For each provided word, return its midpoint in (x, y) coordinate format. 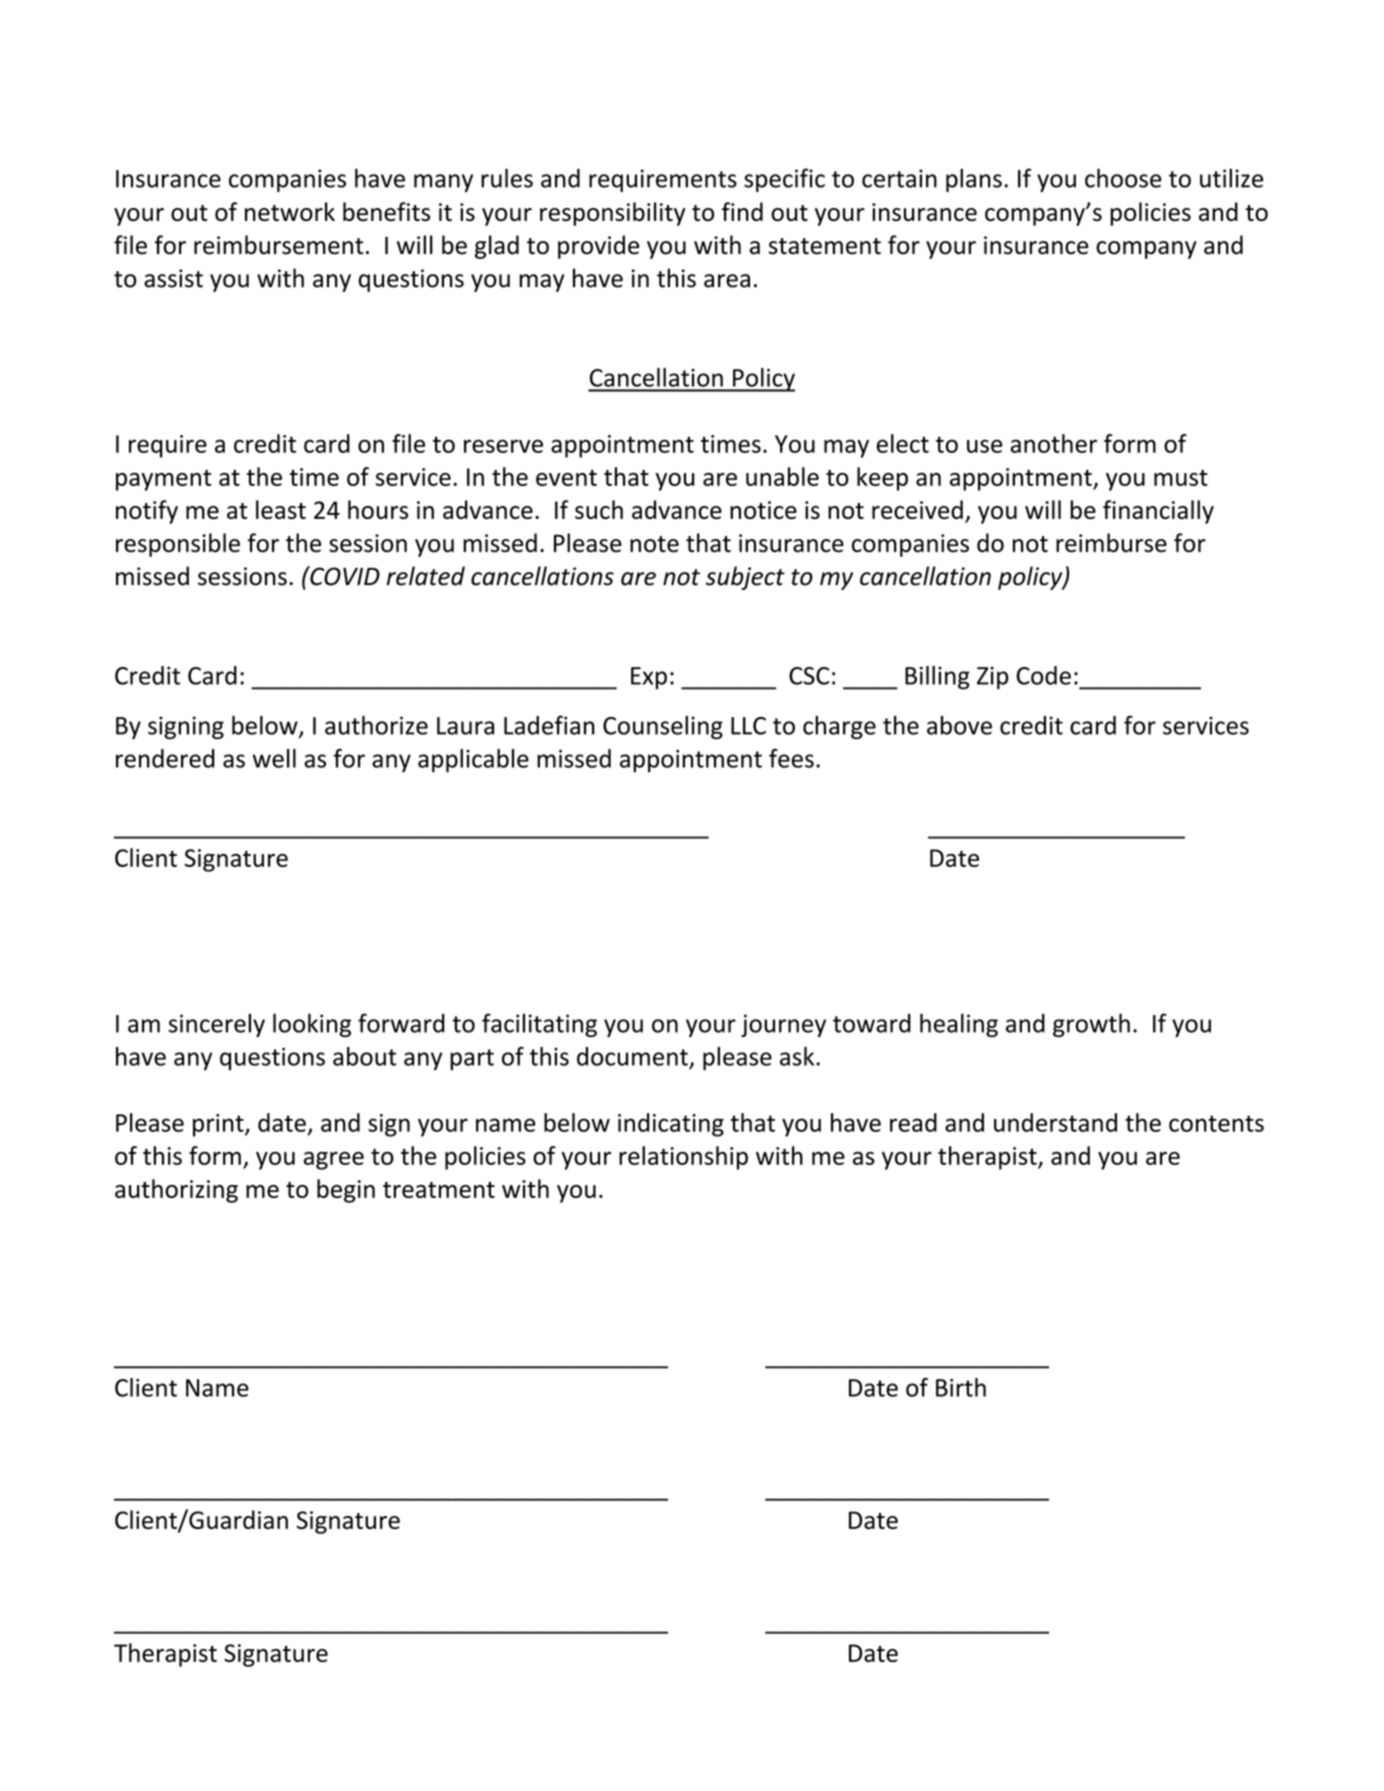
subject (745, 578)
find (742, 211)
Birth (961, 1387)
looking (312, 1025)
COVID (344, 576)
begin (346, 1191)
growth (1091, 1025)
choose (1123, 178)
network (290, 211)
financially (1158, 512)
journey (783, 1025)
